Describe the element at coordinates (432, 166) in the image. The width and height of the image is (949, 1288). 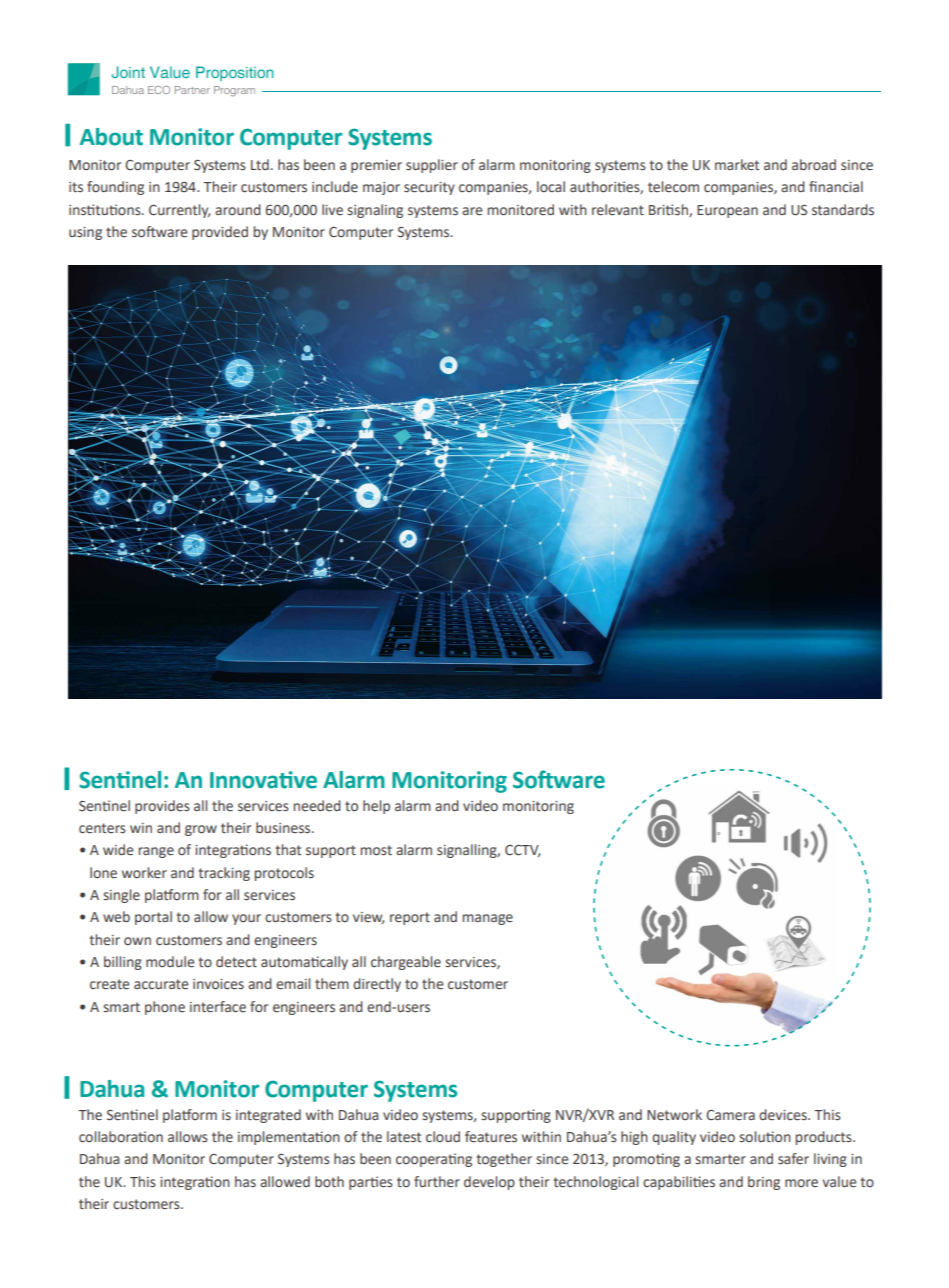
I see `supplier` at that location.
